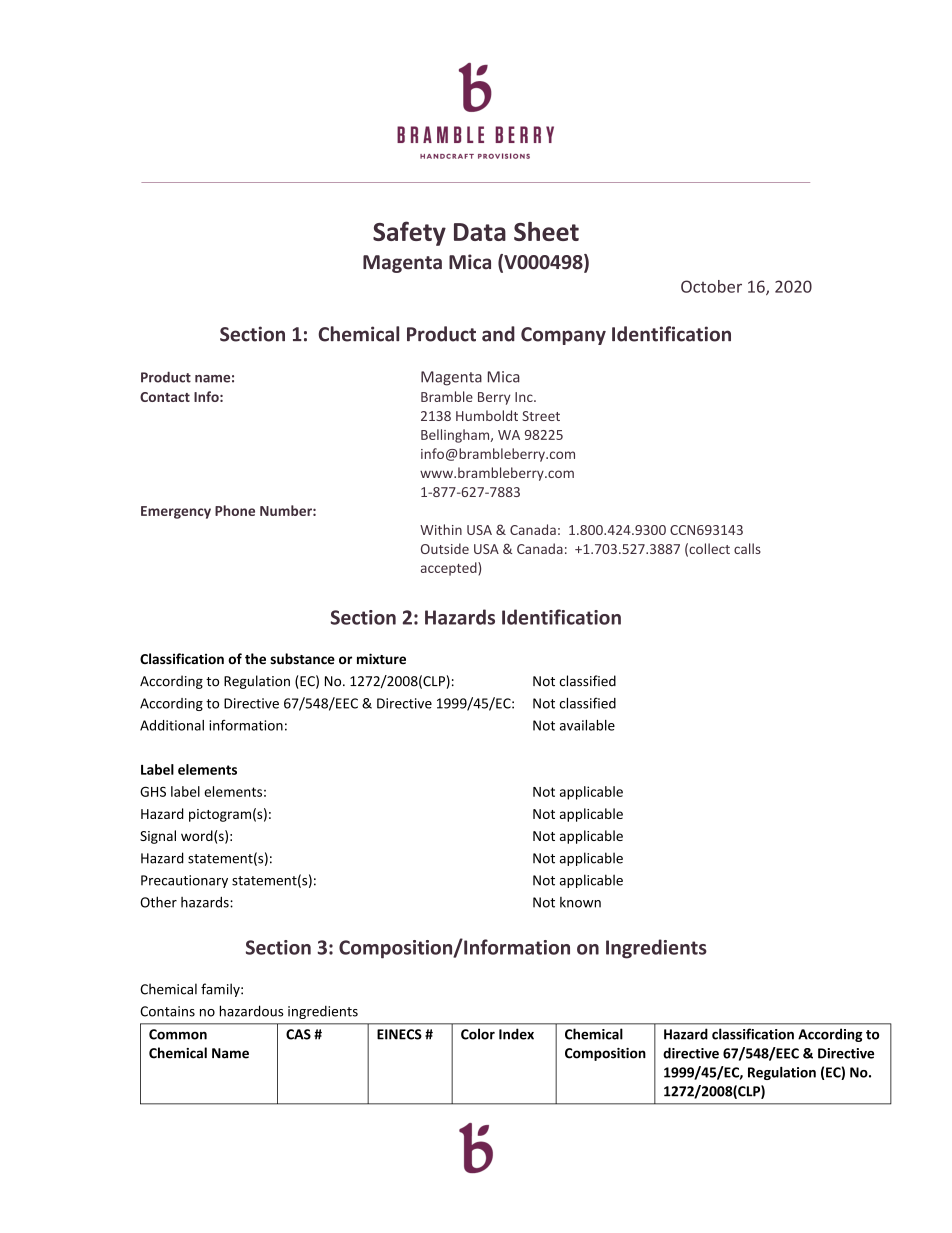  What do you see at coordinates (487, 415) in the document?
I see `Humboldt` at bounding box center [487, 415].
